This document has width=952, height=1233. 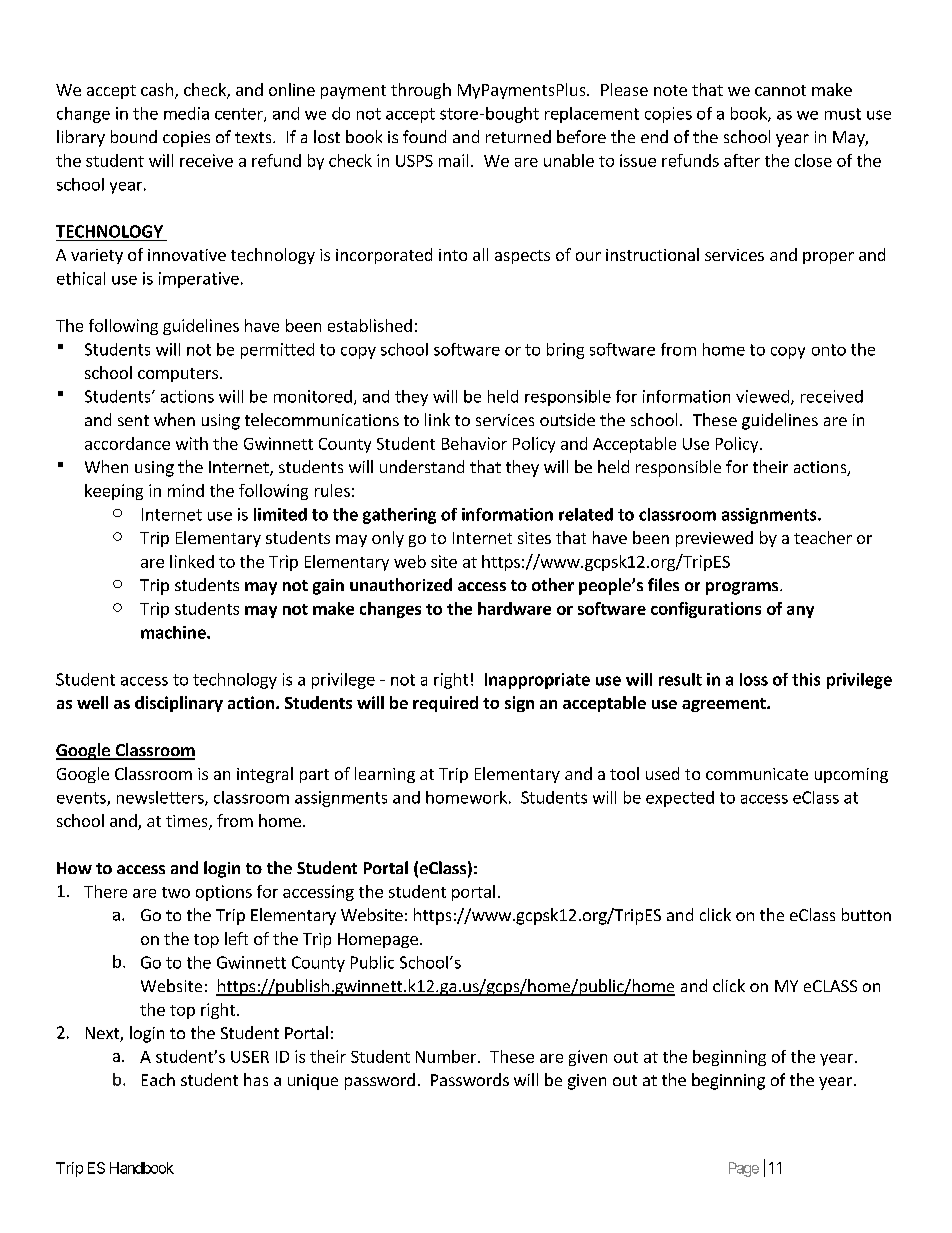 I want to click on media, so click(x=186, y=113).
